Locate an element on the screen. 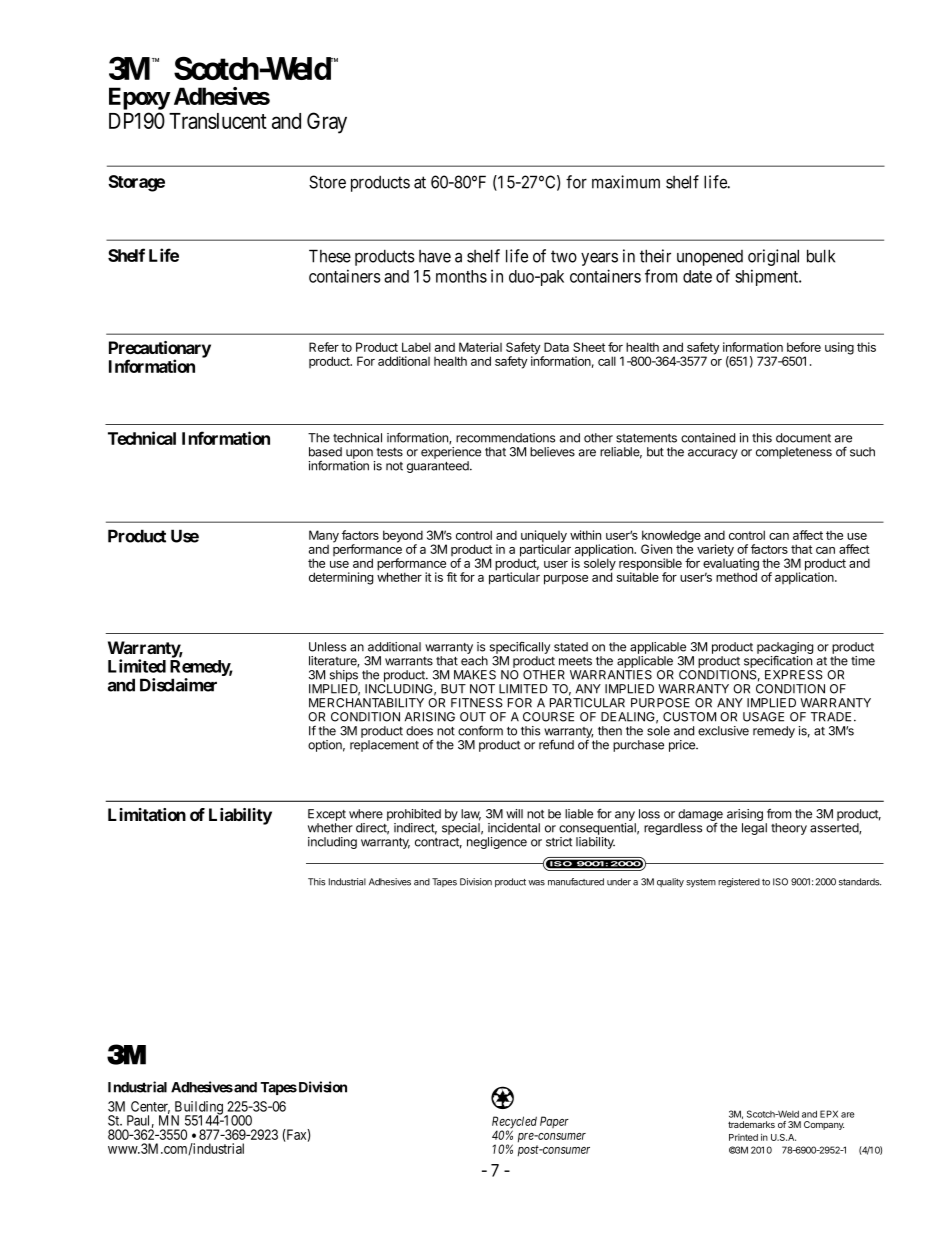  Recycled is located at coordinates (514, 1123).
